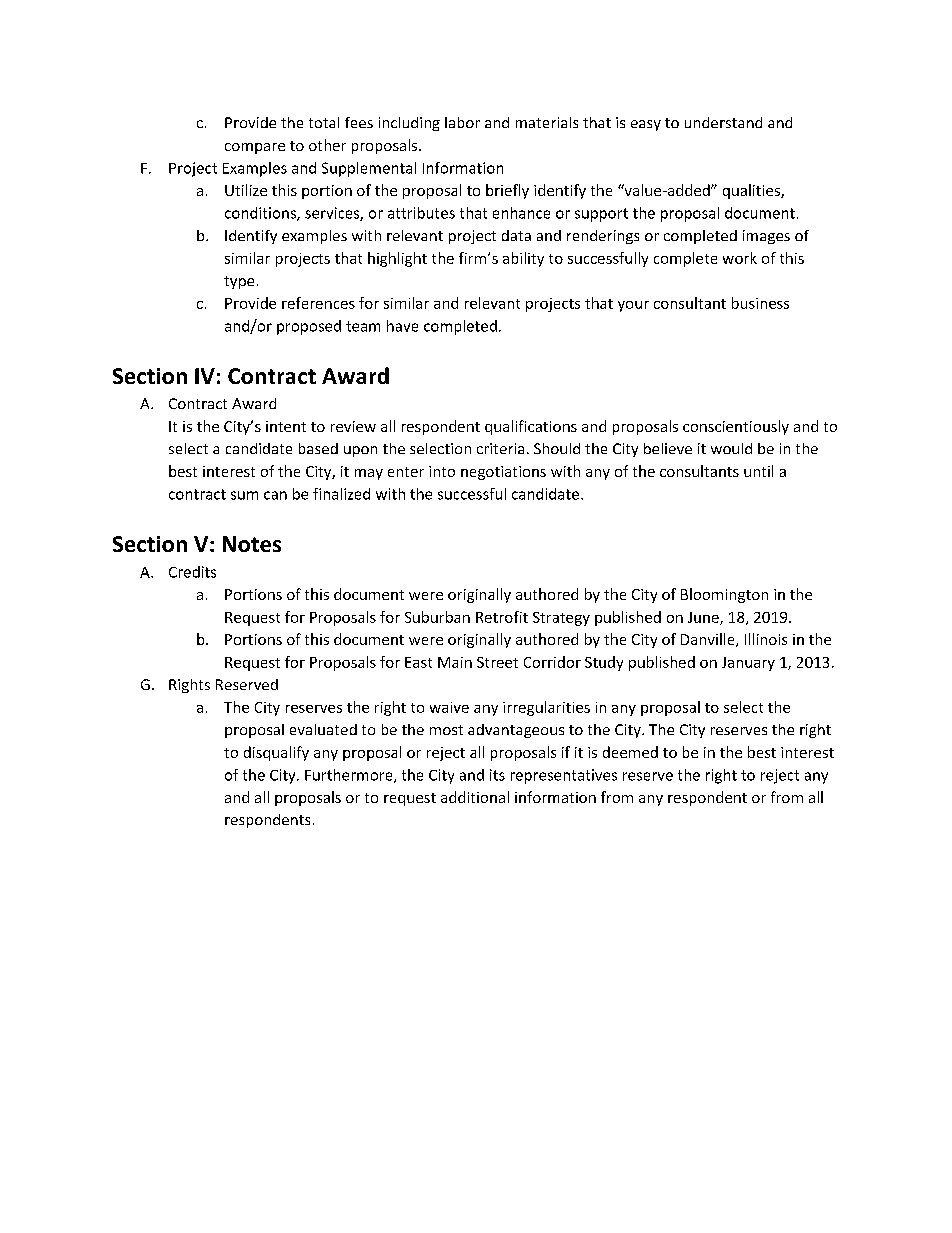 The image size is (952, 1233). I want to click on June, so click(704, 618).
